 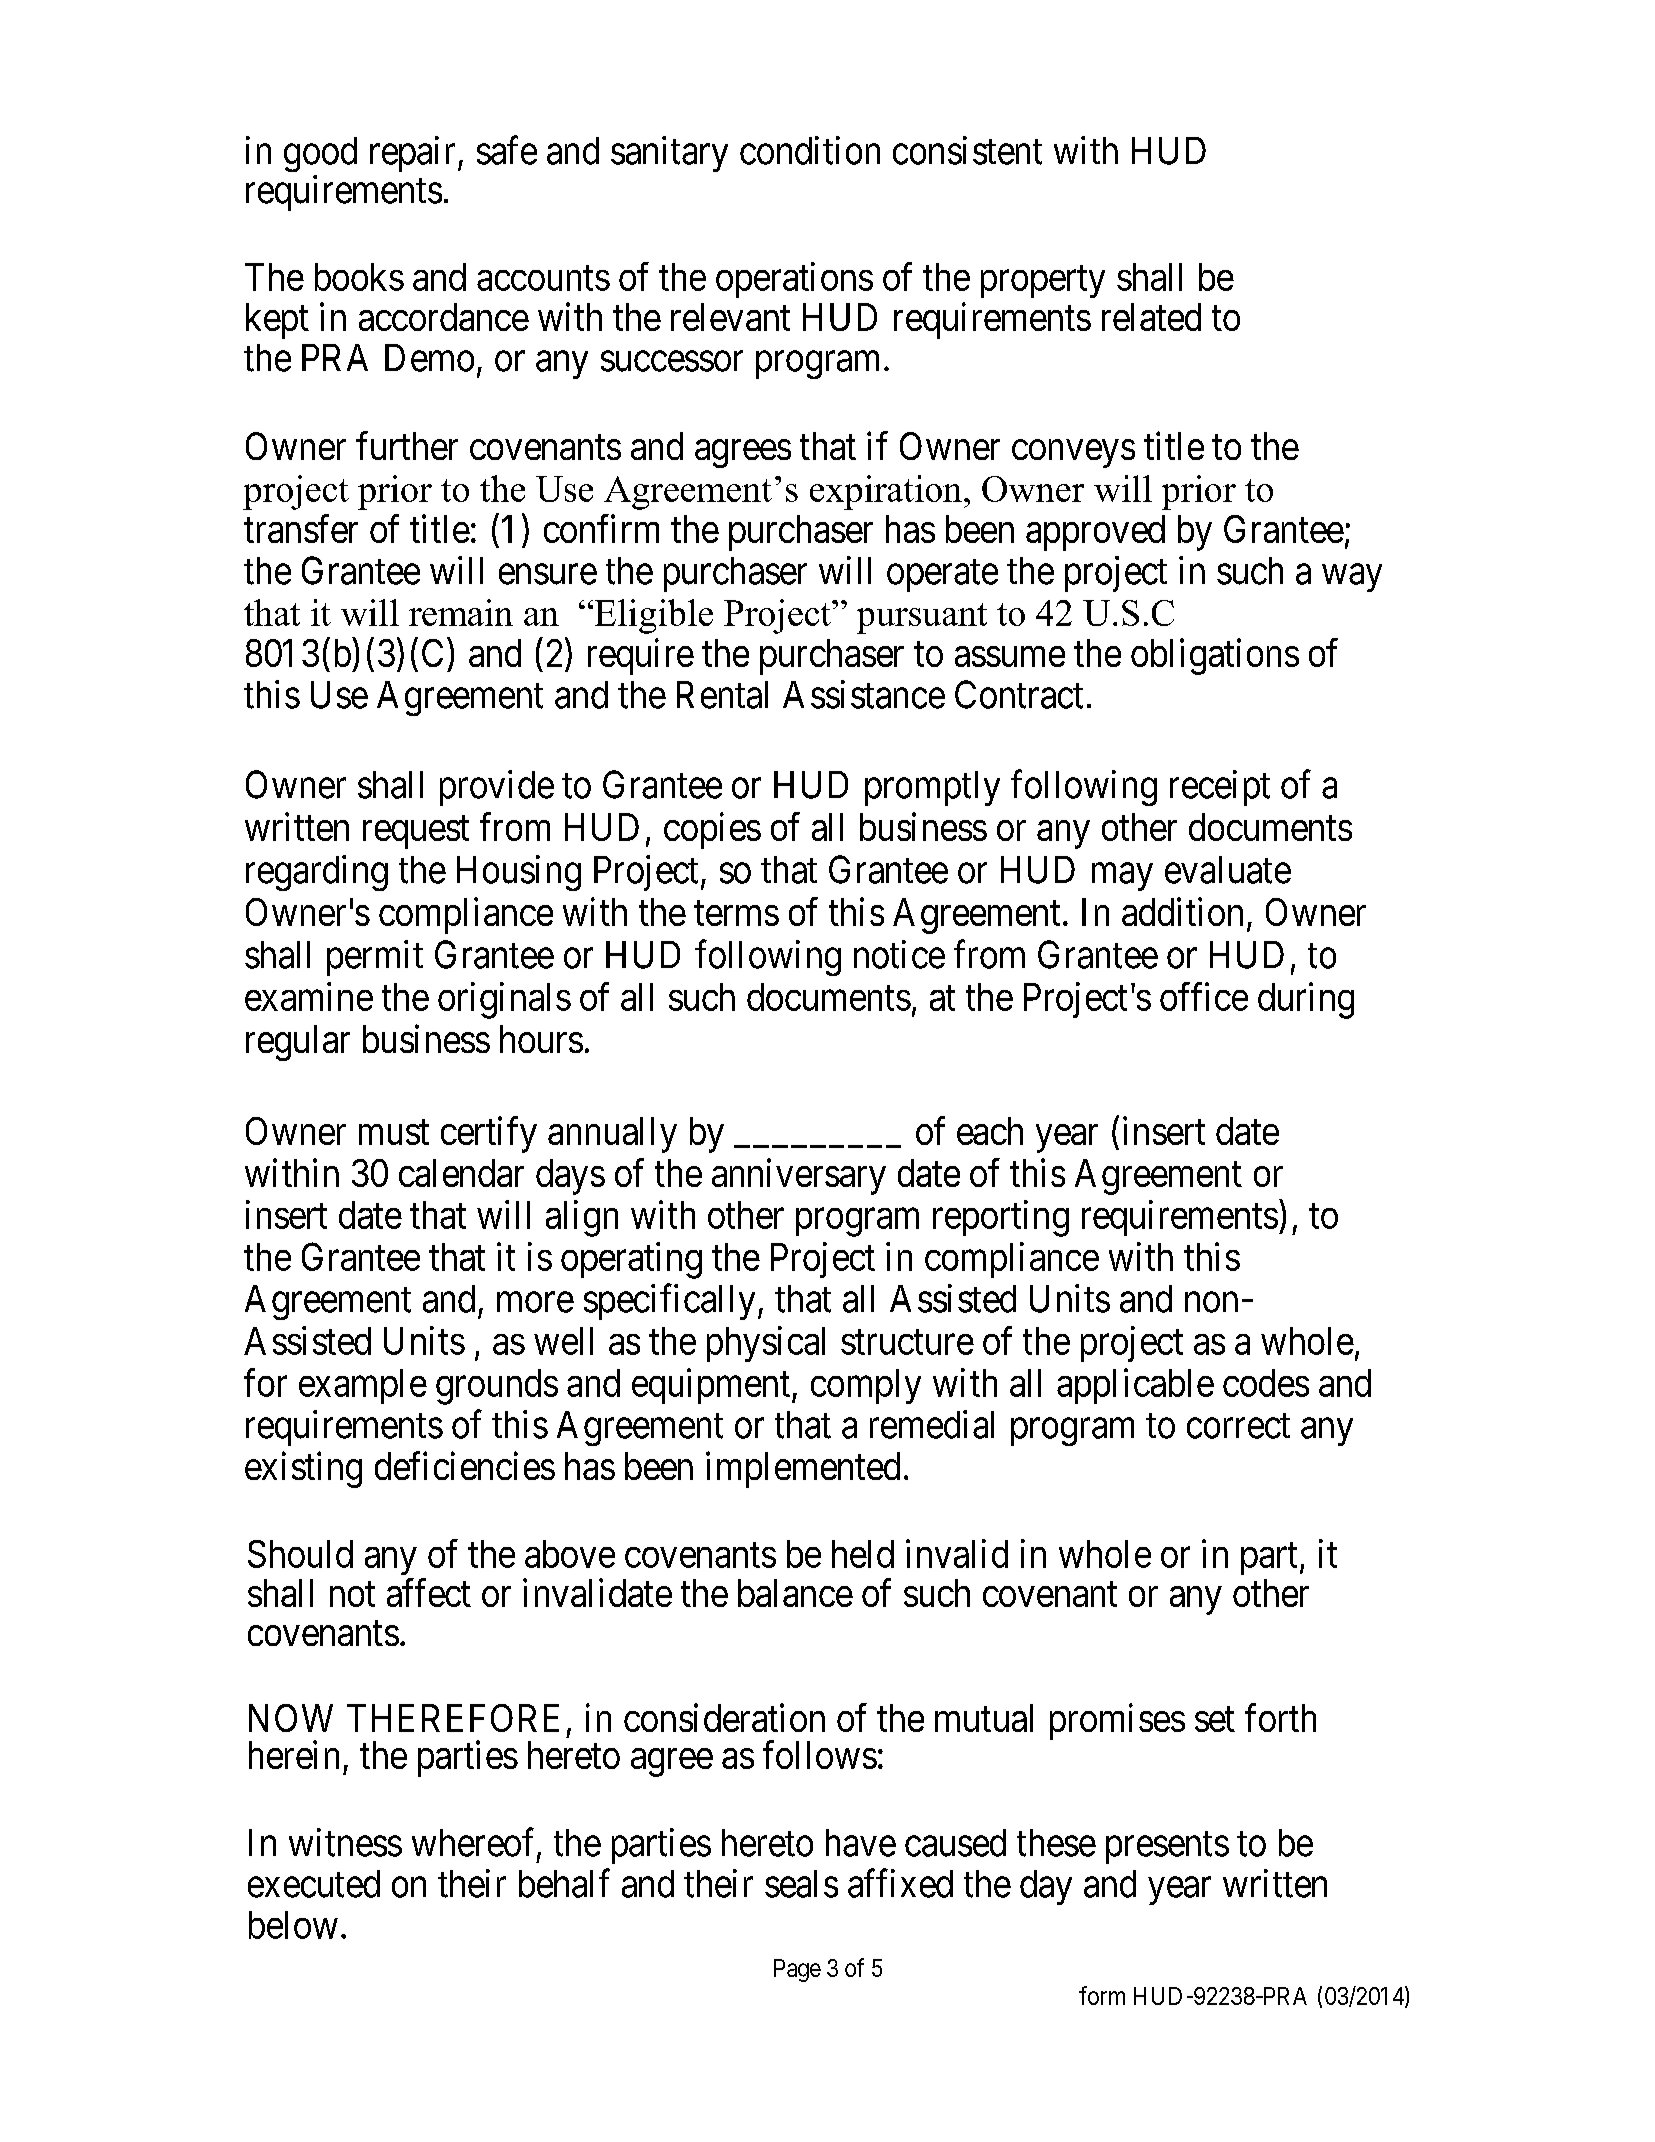 What do you see at coordinates (1151, 317) in the screenshot?
I see `related` at bounding box center [1151, 317].
